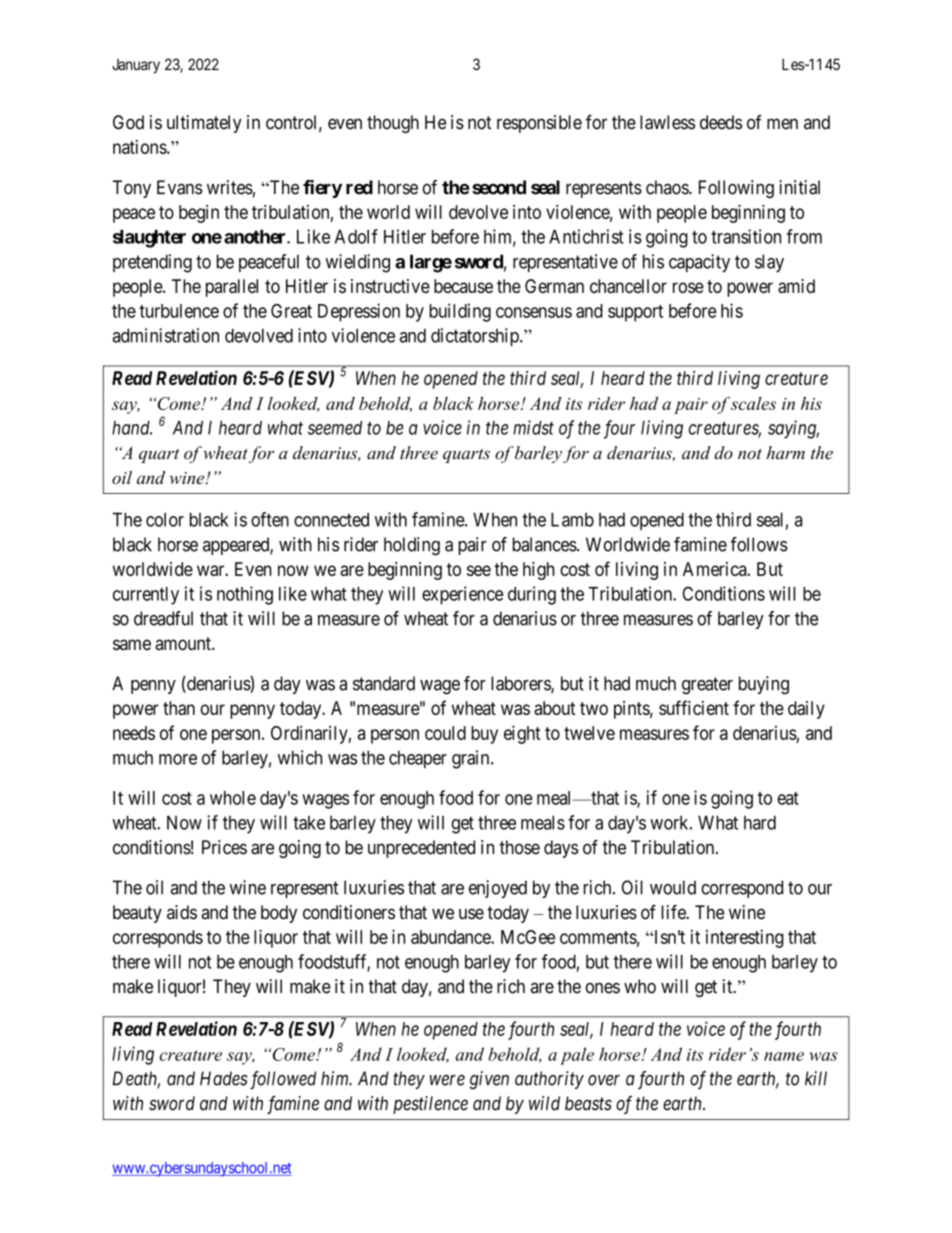 Image resolution: width=952 pixels, height=1233 pixels. Describe the element at coordinates (223, 1078) in the screenshot. I see `Hades` at that location.
